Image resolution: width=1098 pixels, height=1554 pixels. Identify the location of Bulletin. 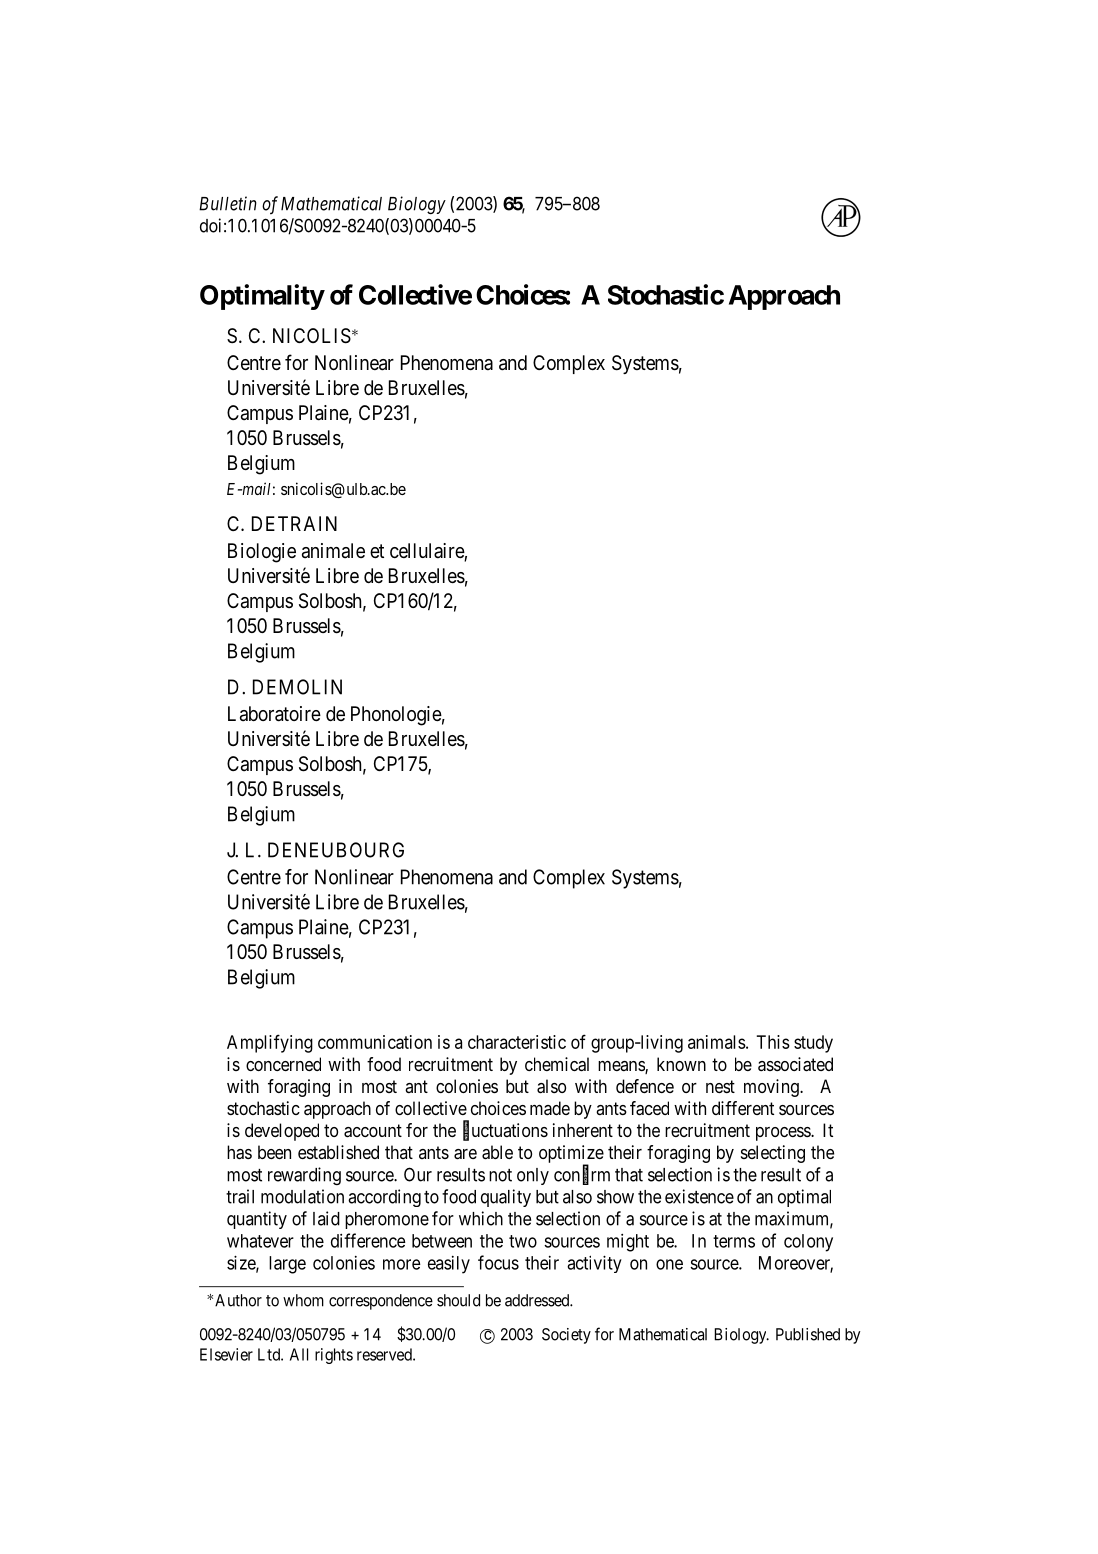
(228, 203).
